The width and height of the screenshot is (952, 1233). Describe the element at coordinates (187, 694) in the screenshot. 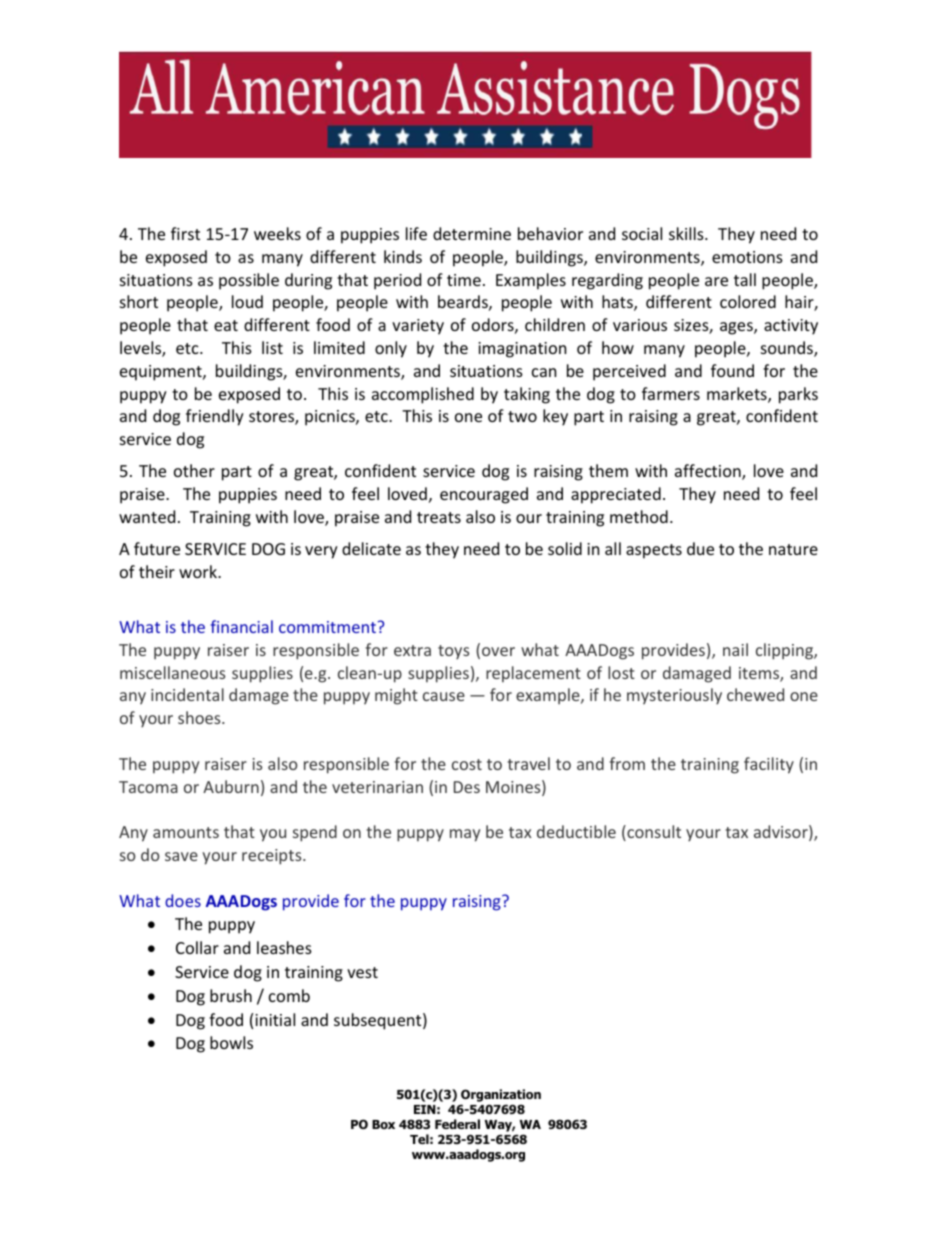

I see `incidental` at that location.
